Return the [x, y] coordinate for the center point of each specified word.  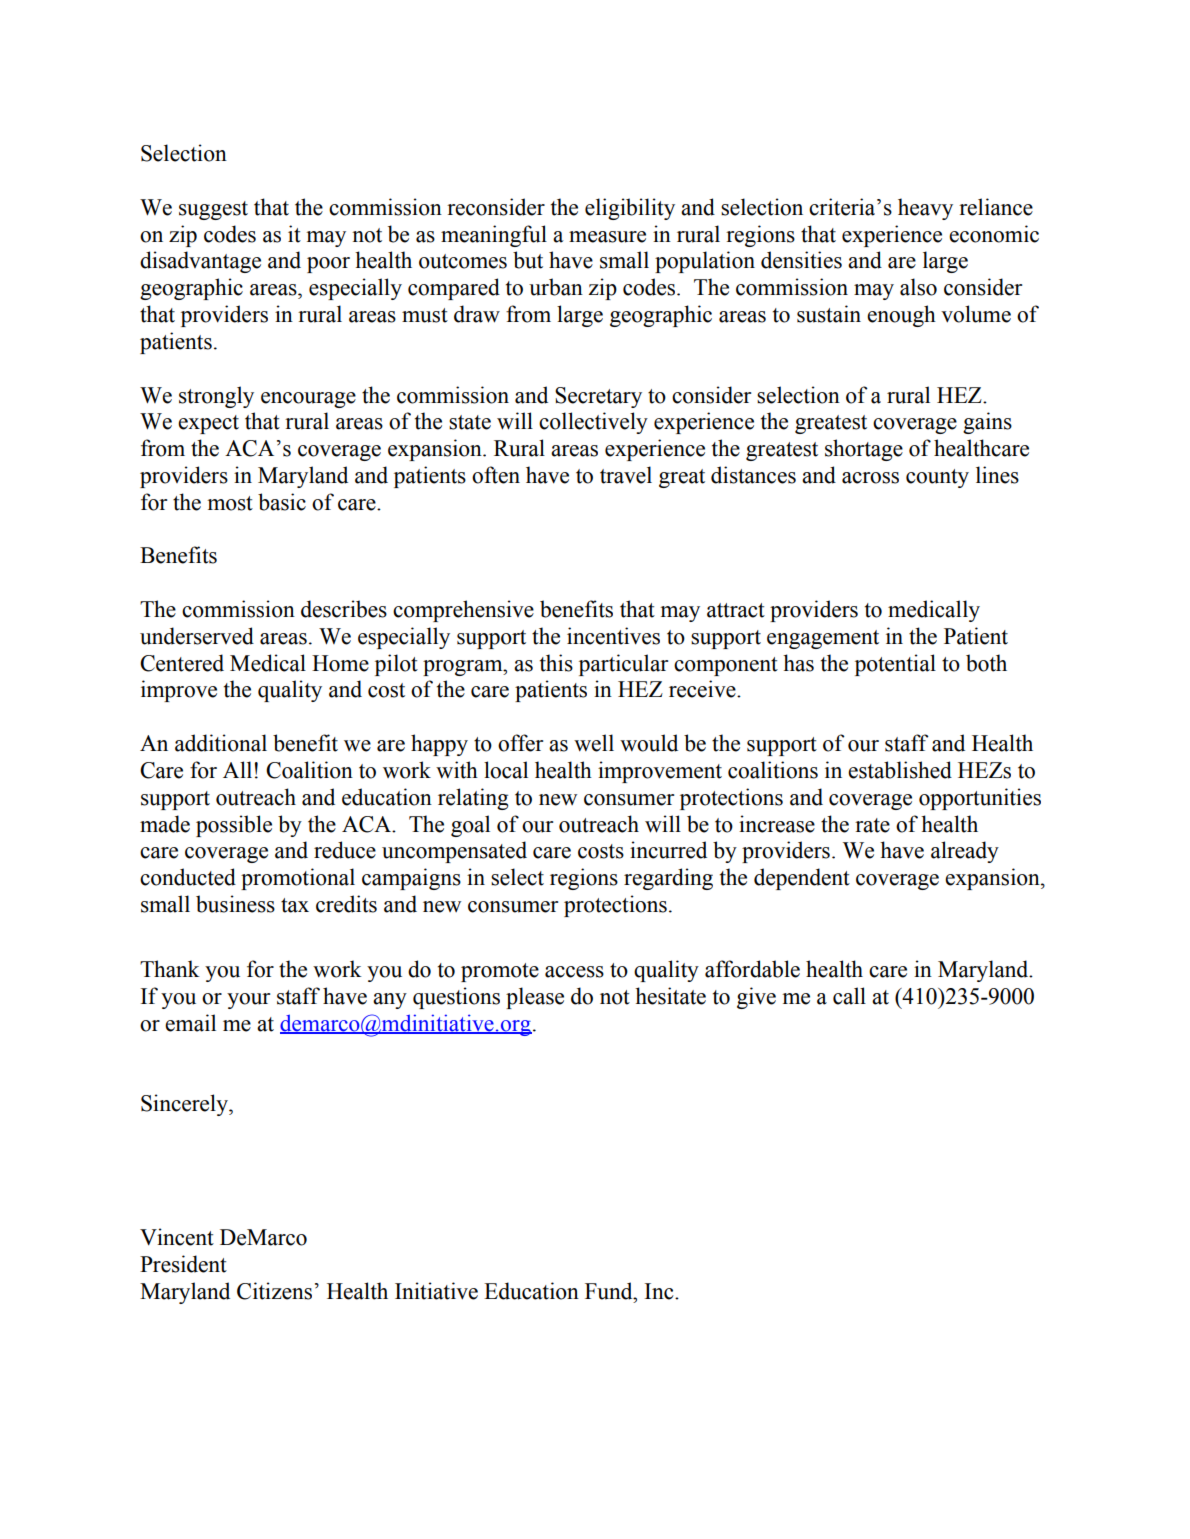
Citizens [274, 1291]
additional [221, 743]
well [594, 743]
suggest [213, 210]
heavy [925, 209]
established [900, 770]
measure [607, 237]
